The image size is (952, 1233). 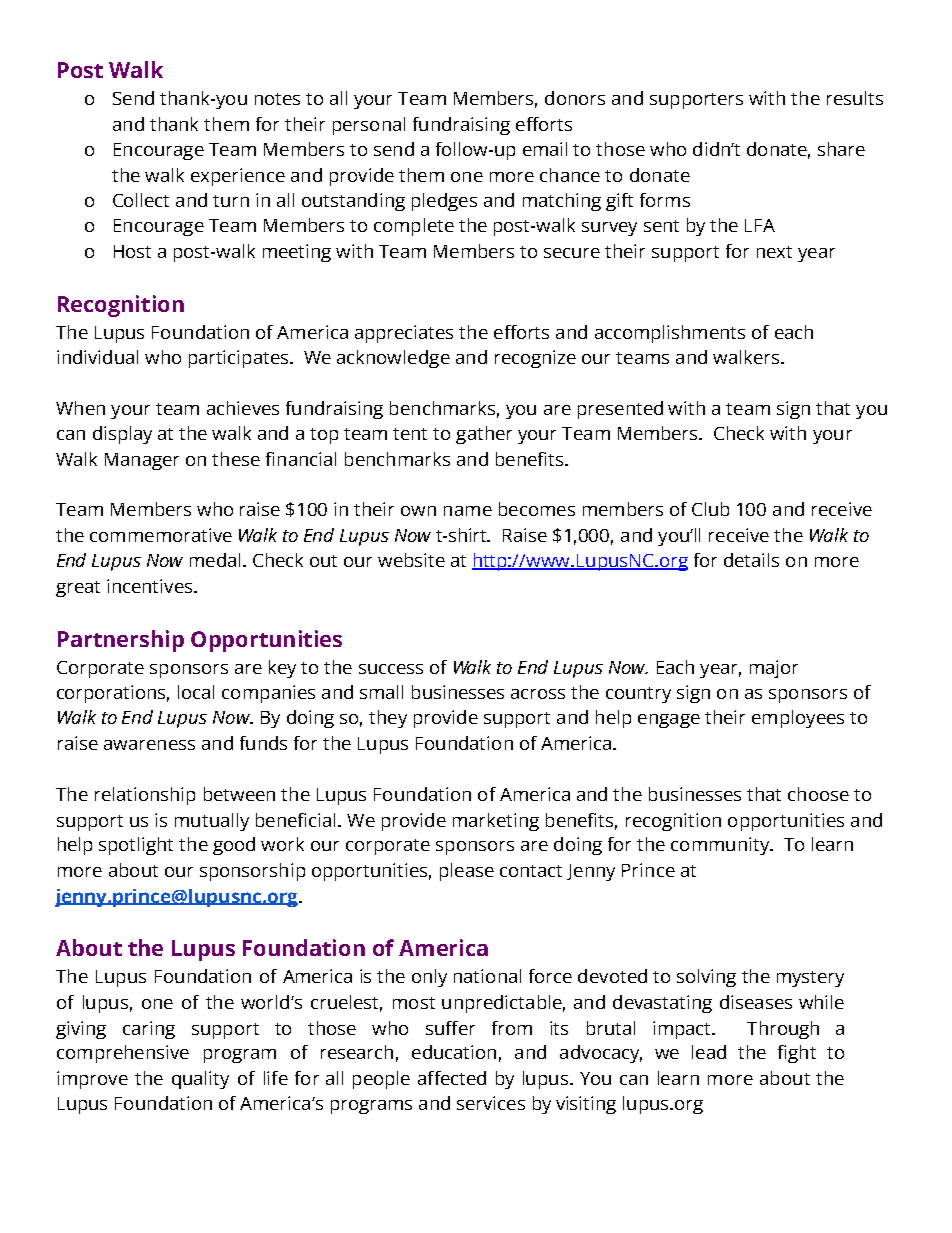 I want to click on email, so click(x=545, y=149).
